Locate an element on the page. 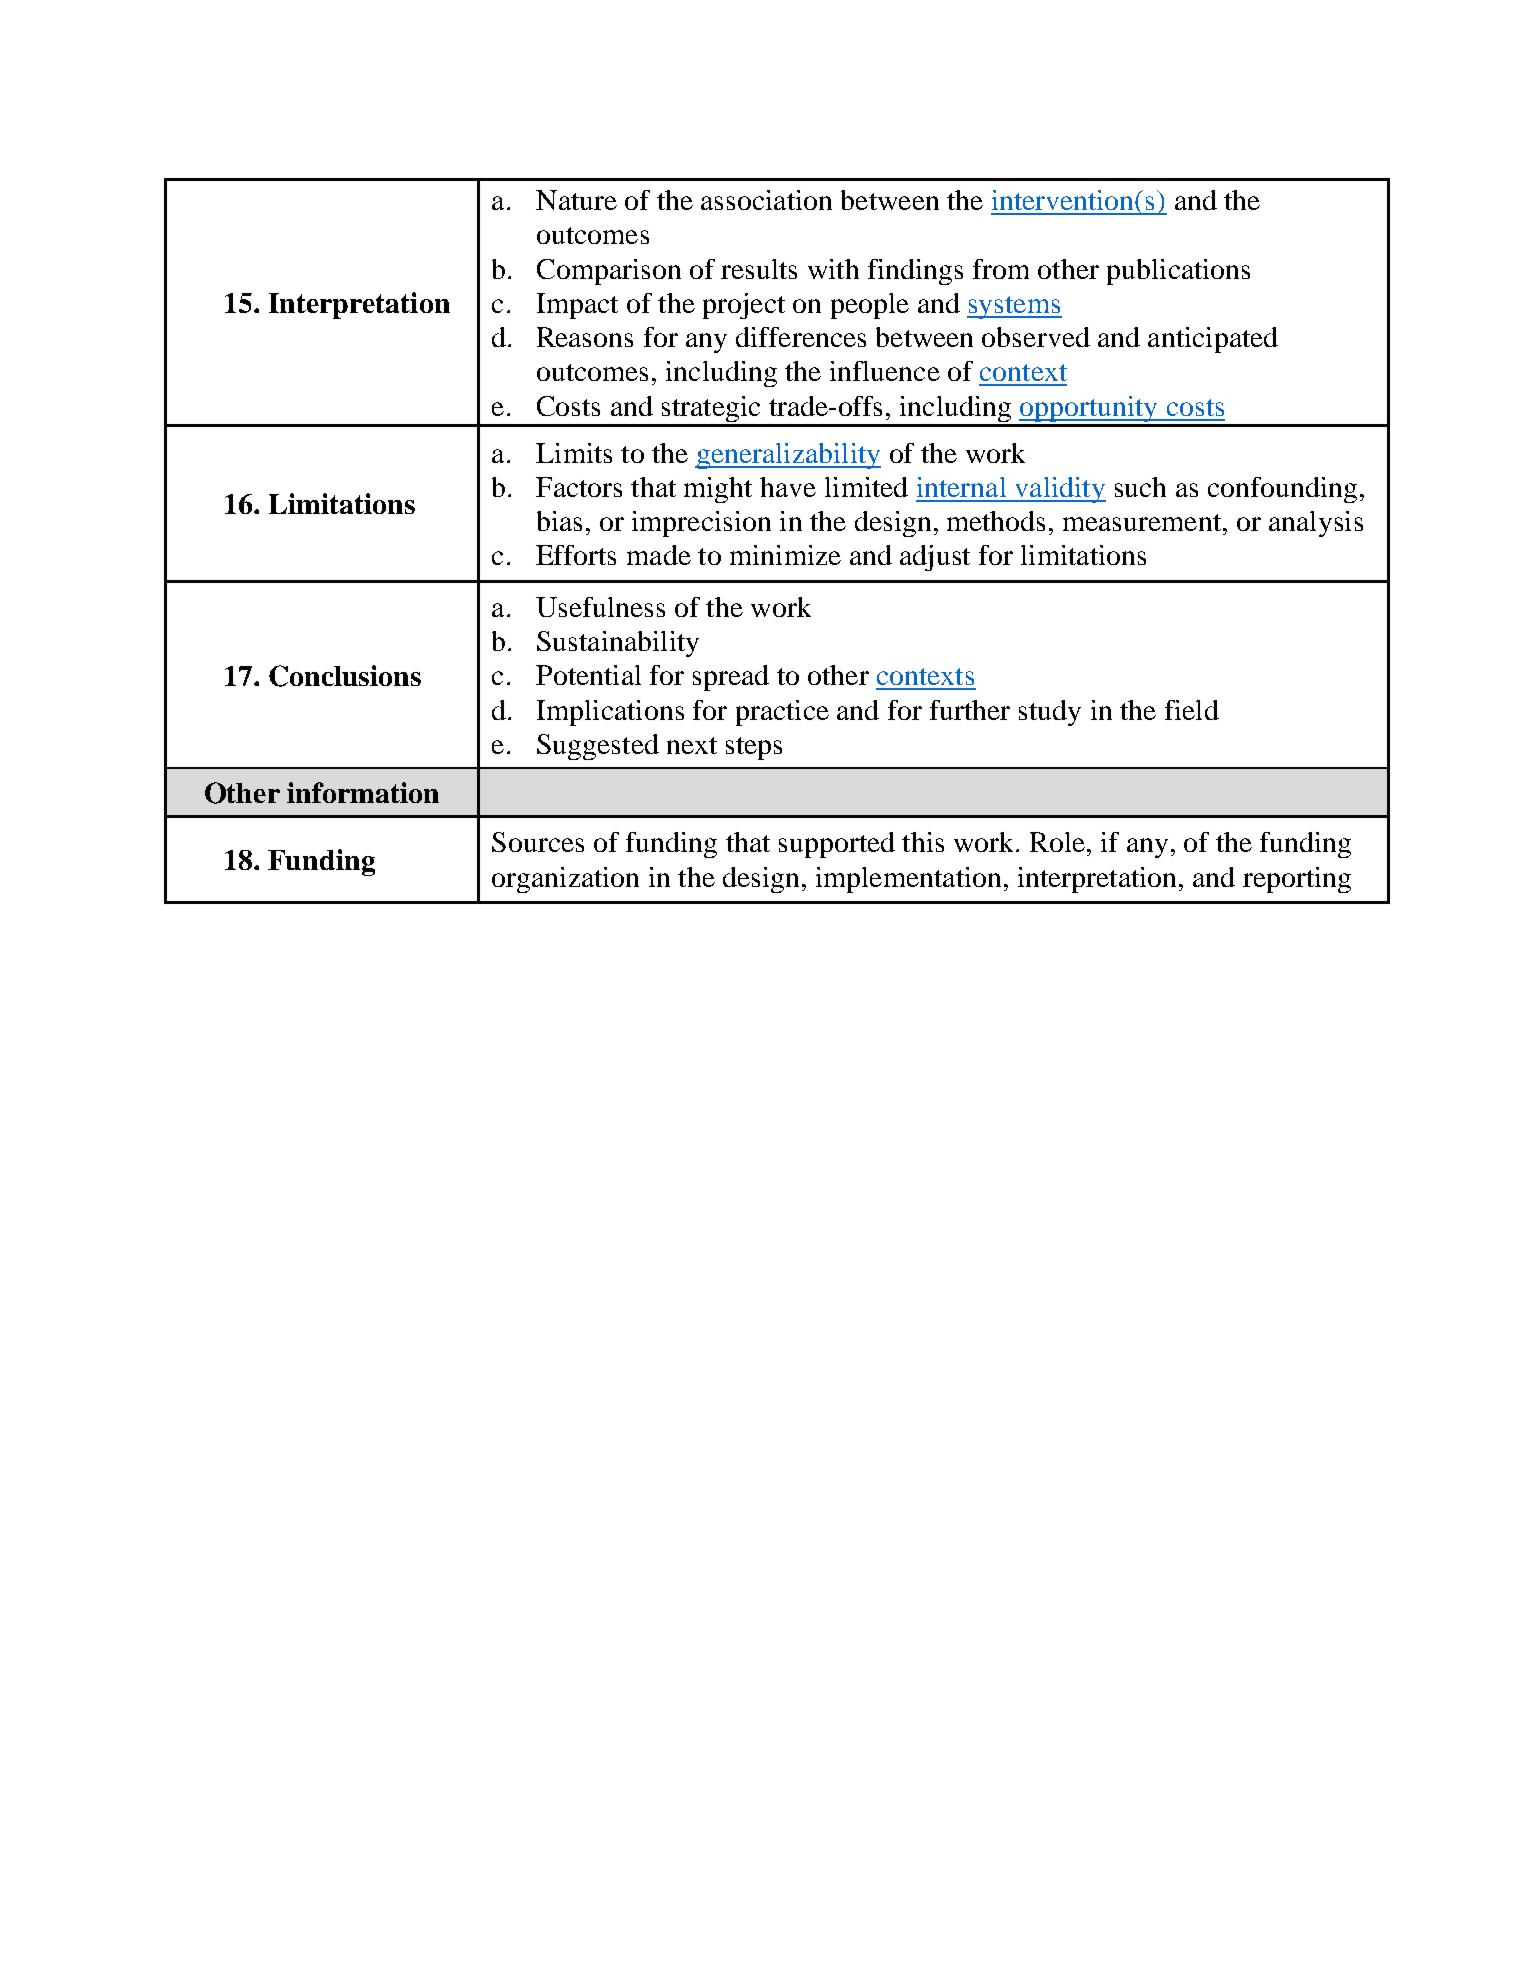 Image resolution: width=1519 pixels, height=1965 pixels. anticipated is located at coordinates (1213, 340).
